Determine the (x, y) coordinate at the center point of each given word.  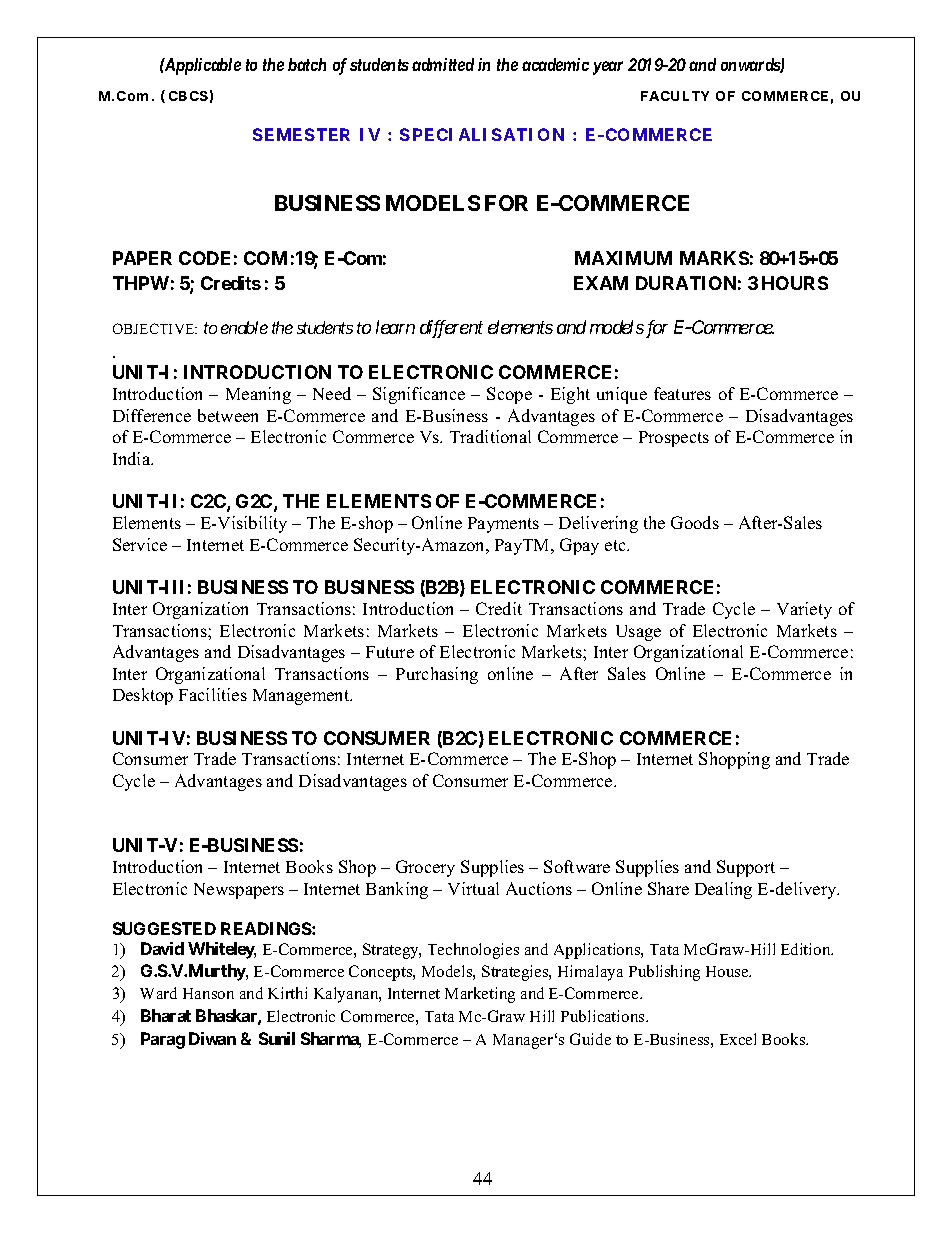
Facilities (213, 694)
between (228, 415)
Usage (638, 633)
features (682, 393)
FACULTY (675, 96)
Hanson (208, 993)
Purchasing (437, 675)
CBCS (188, 96)
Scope (509, 395)
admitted (443, 64)
